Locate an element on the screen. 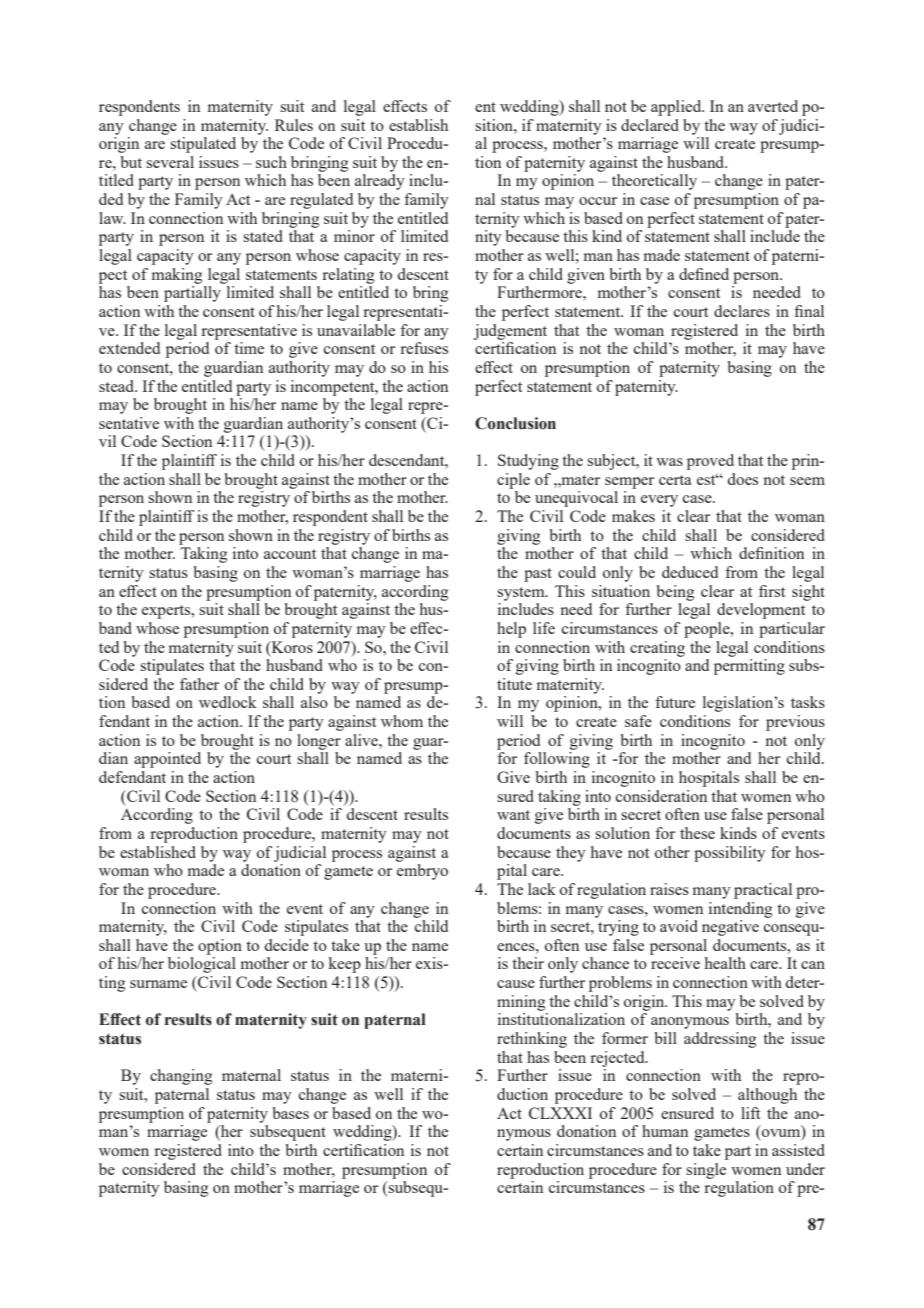  whom is located at coordinates (402, 721).
